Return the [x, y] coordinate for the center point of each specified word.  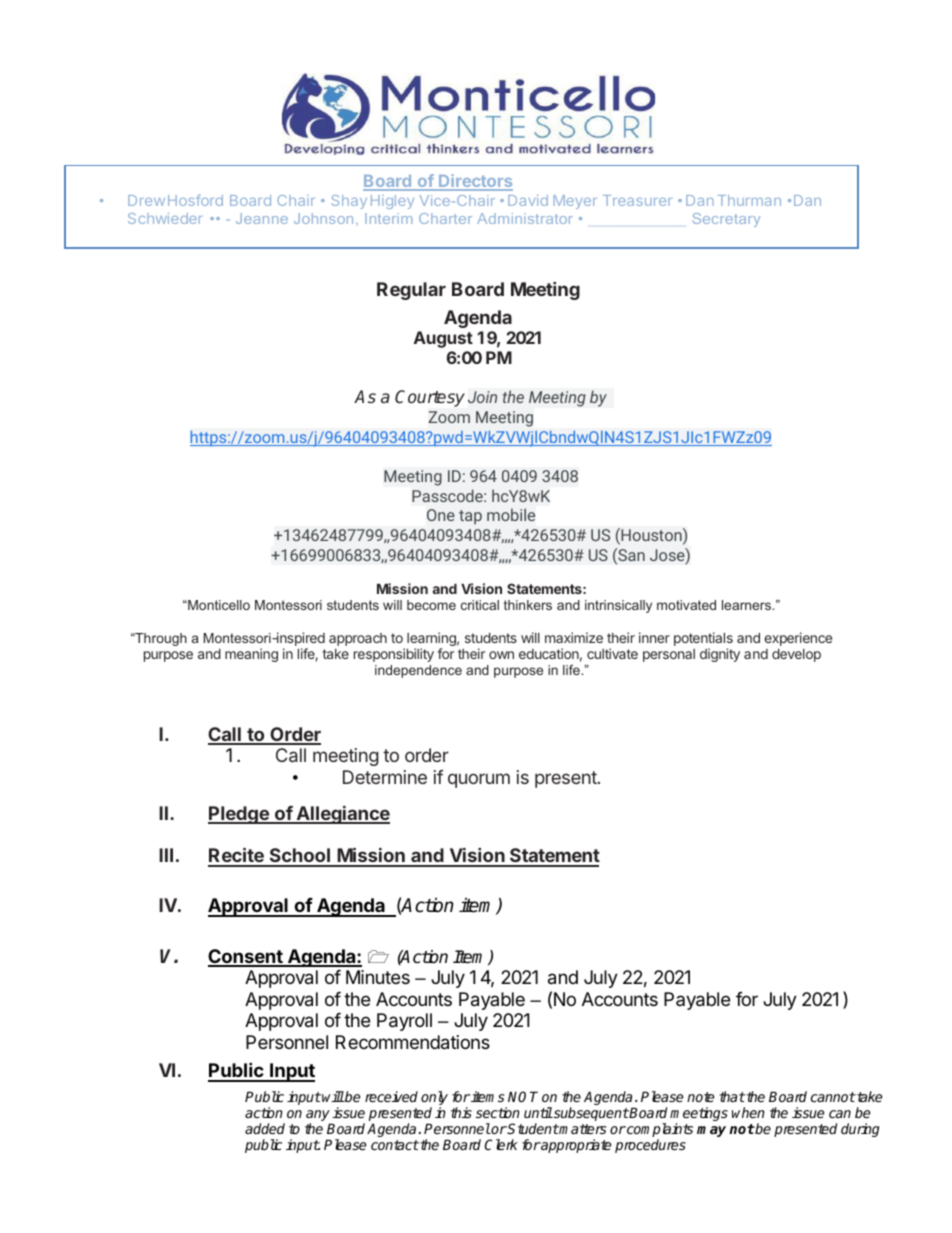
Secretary [726, 220]
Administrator [525, 218]
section [498, 1112]
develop [796, 655]
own [501, 655]
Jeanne [262, 218]
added [265, 1128]
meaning [251, 655]
